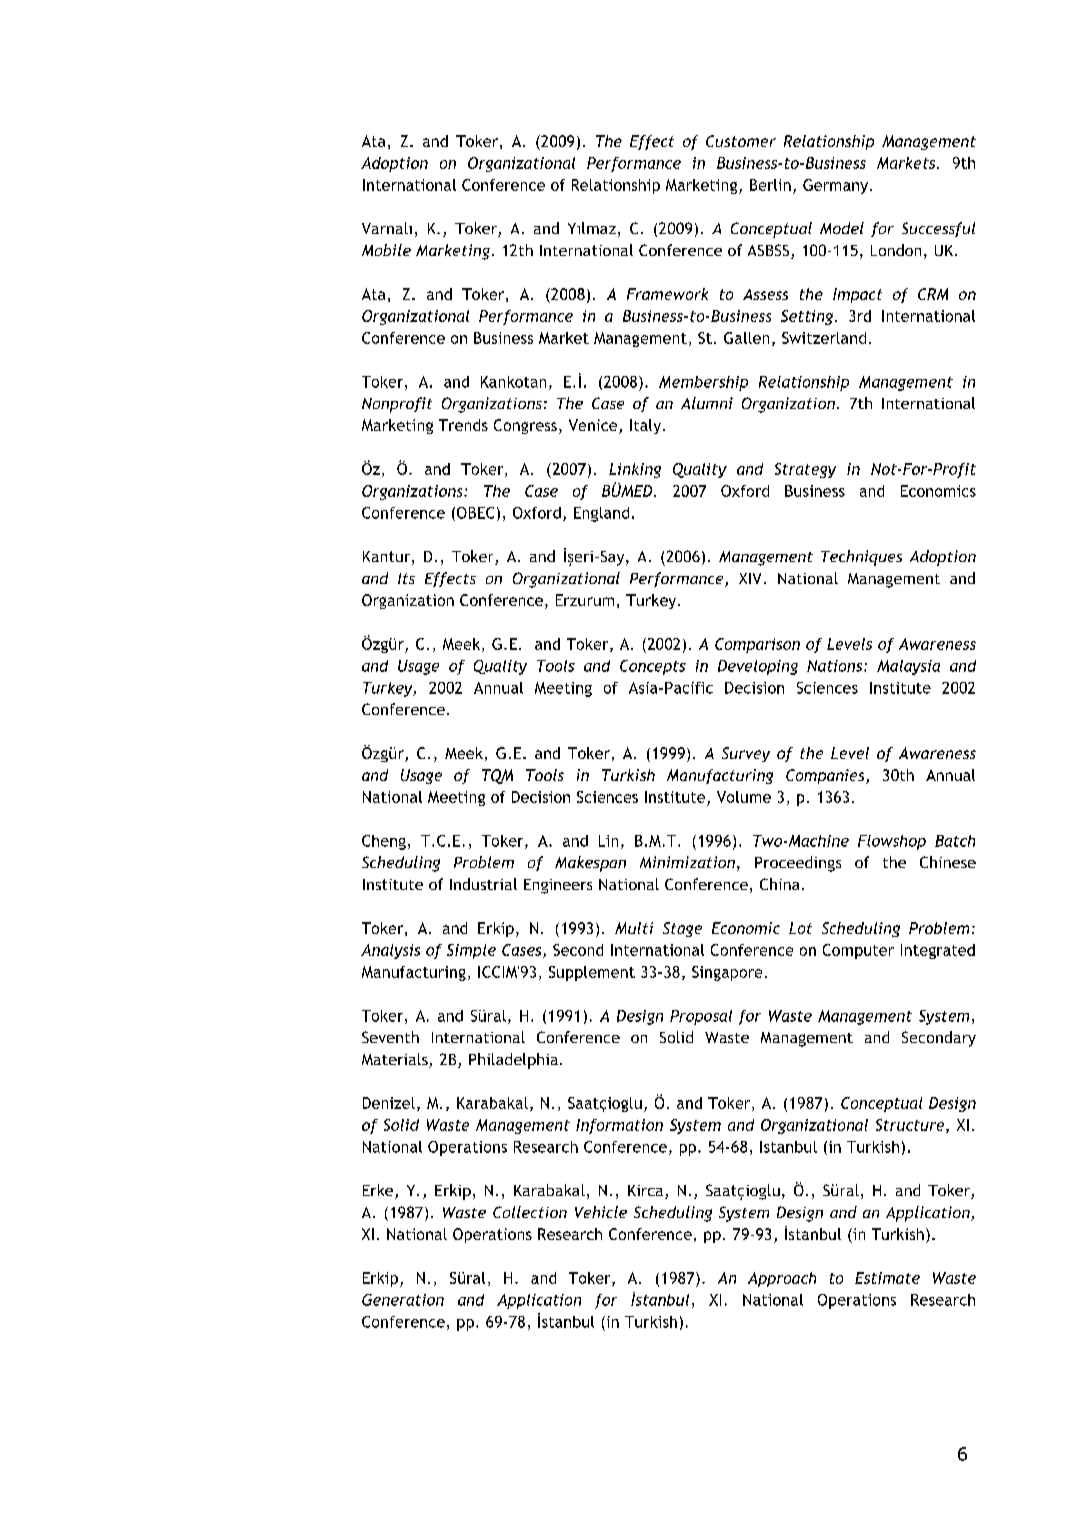 The height and width of the screenshot is (1534, 1084). Describe the element at coordinates (653, 667) in the screenshot. I see `Concepts` at that location.
